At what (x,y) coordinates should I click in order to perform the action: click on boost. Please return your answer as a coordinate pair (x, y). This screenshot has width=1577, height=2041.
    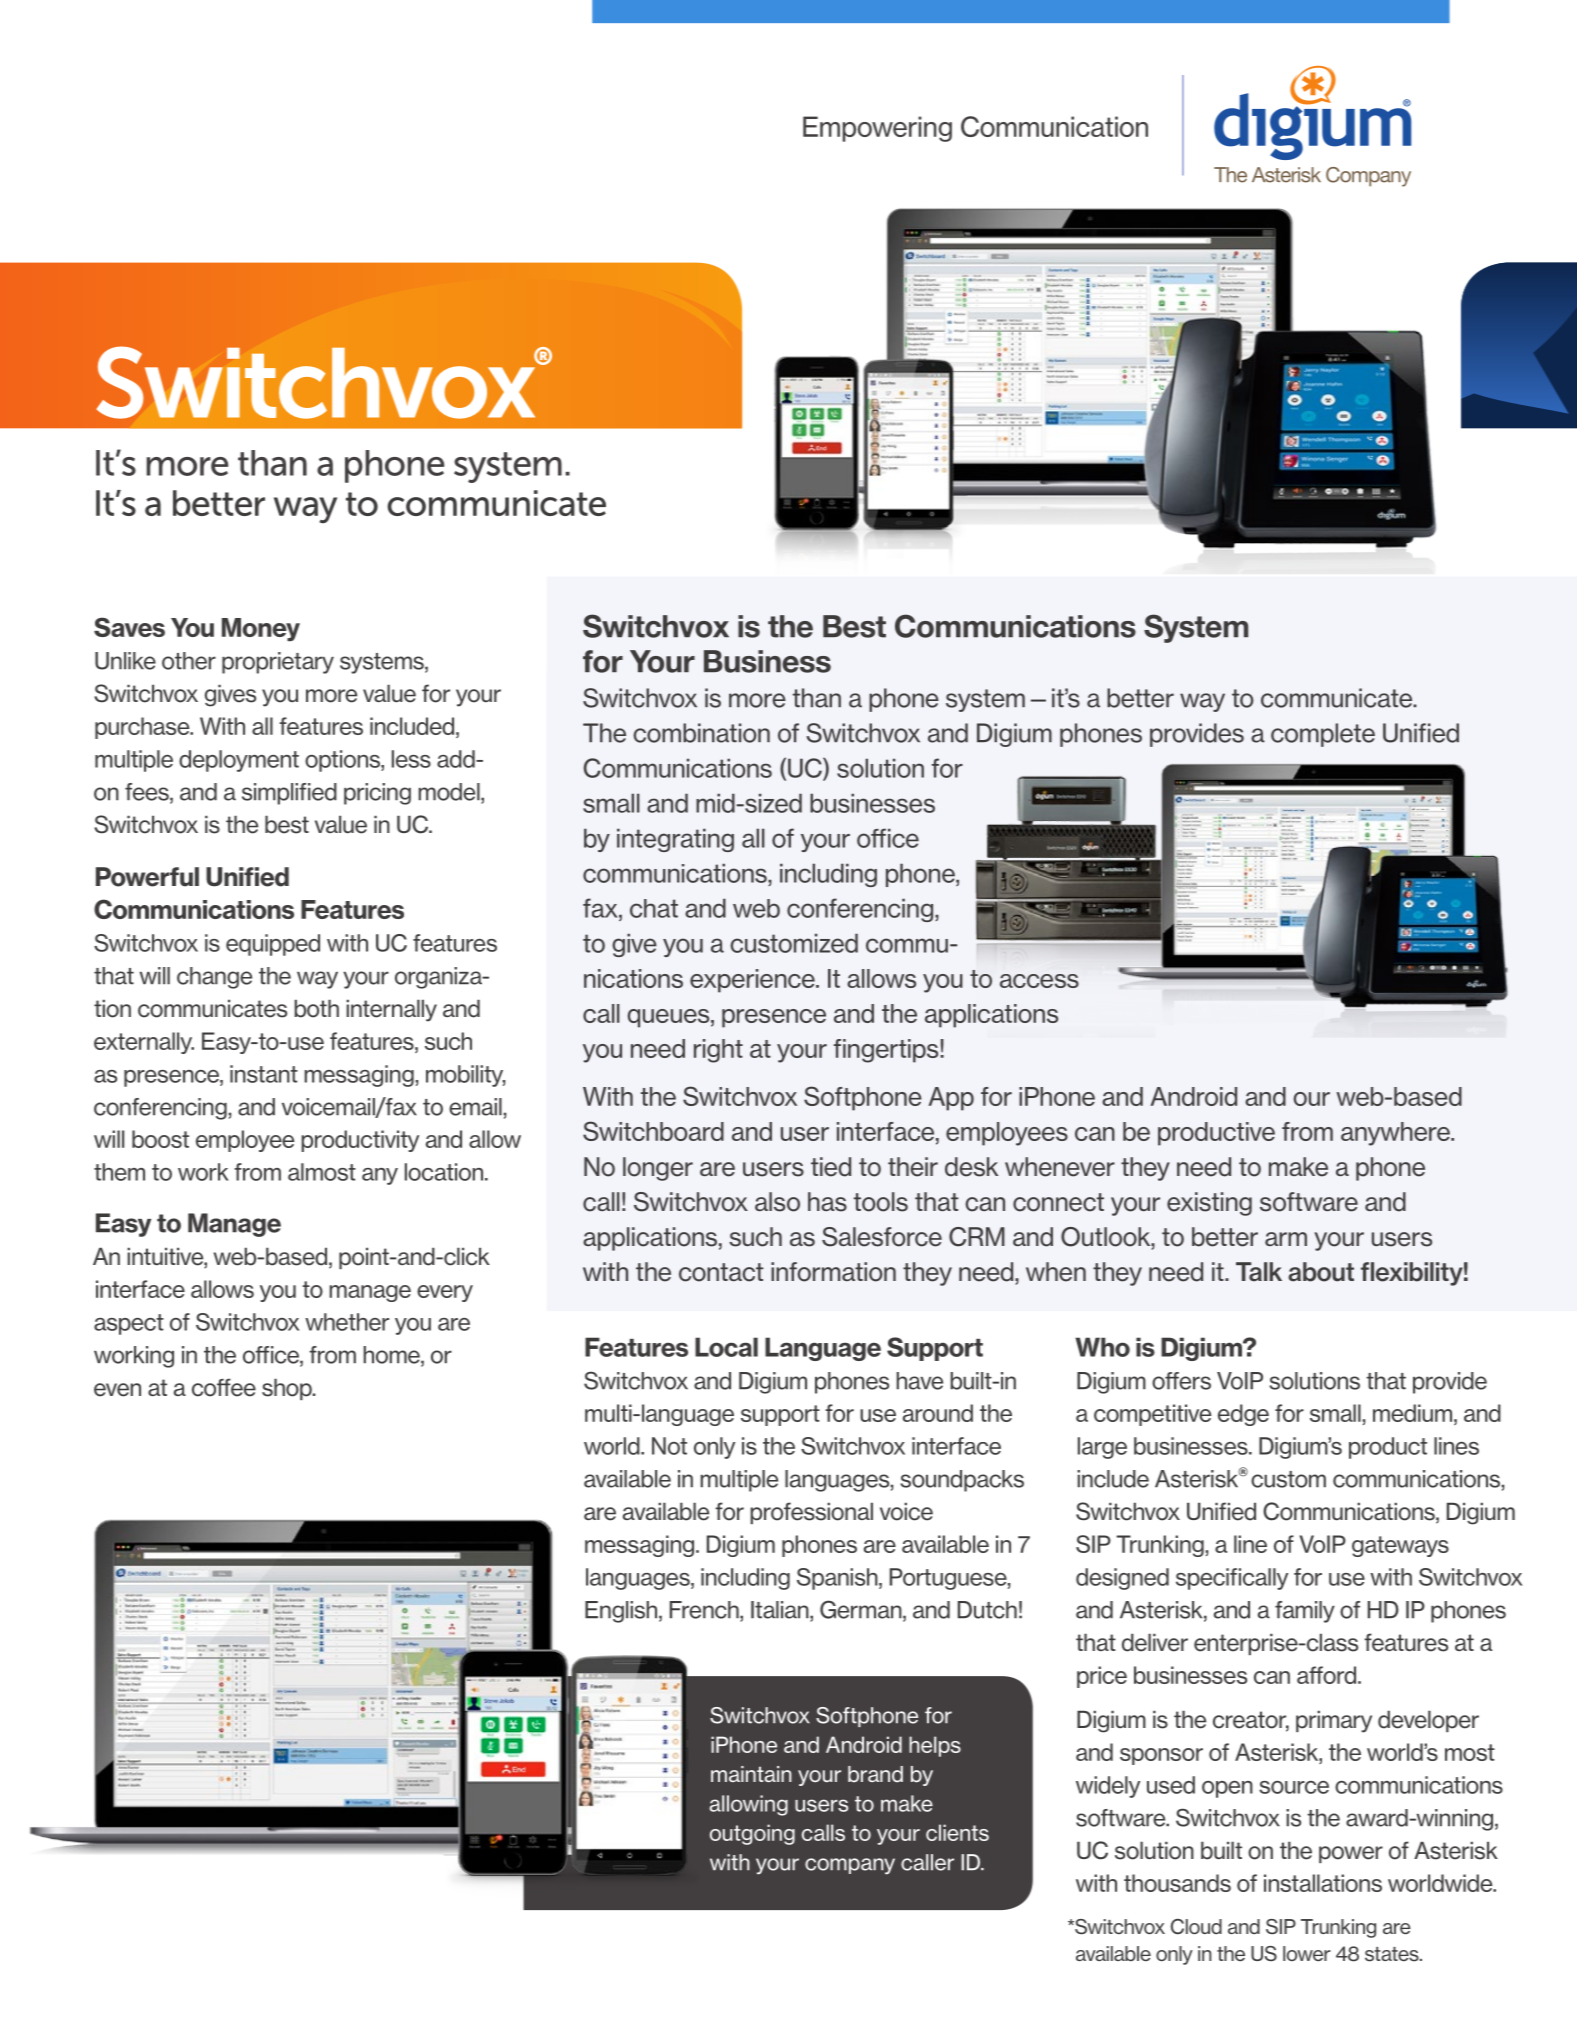
    Looking at the image, I should click on (160, 1139).
